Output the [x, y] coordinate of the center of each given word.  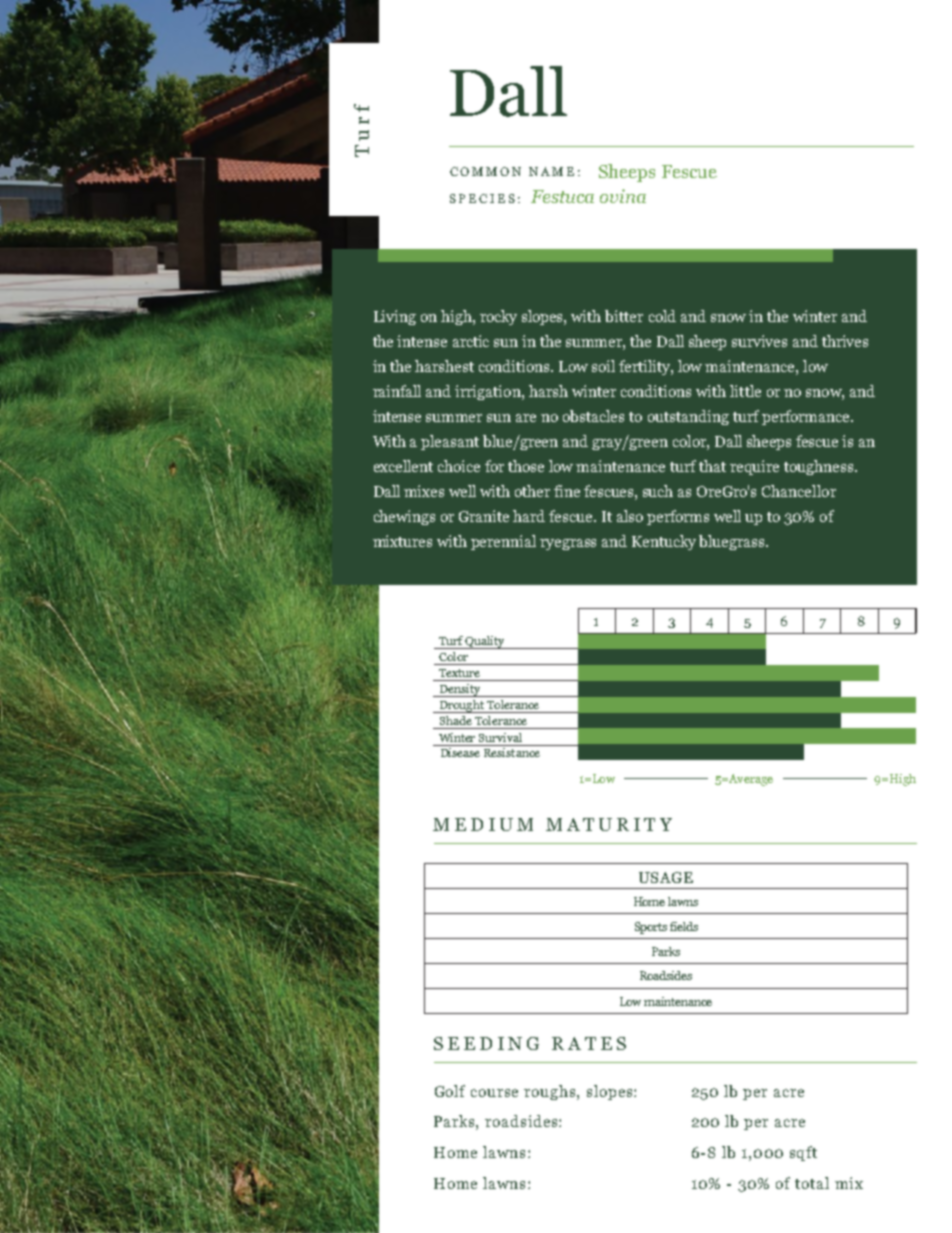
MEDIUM [483, 824]
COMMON [485, 171]
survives [759, 341]
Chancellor [799, 491]
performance [807, 417]
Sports [651, 928]
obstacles [593, 416]
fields [684, 926]
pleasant [450, 442]
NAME [551, 171]
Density [459, 690]
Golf [450, 1091]
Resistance [511, 751]
